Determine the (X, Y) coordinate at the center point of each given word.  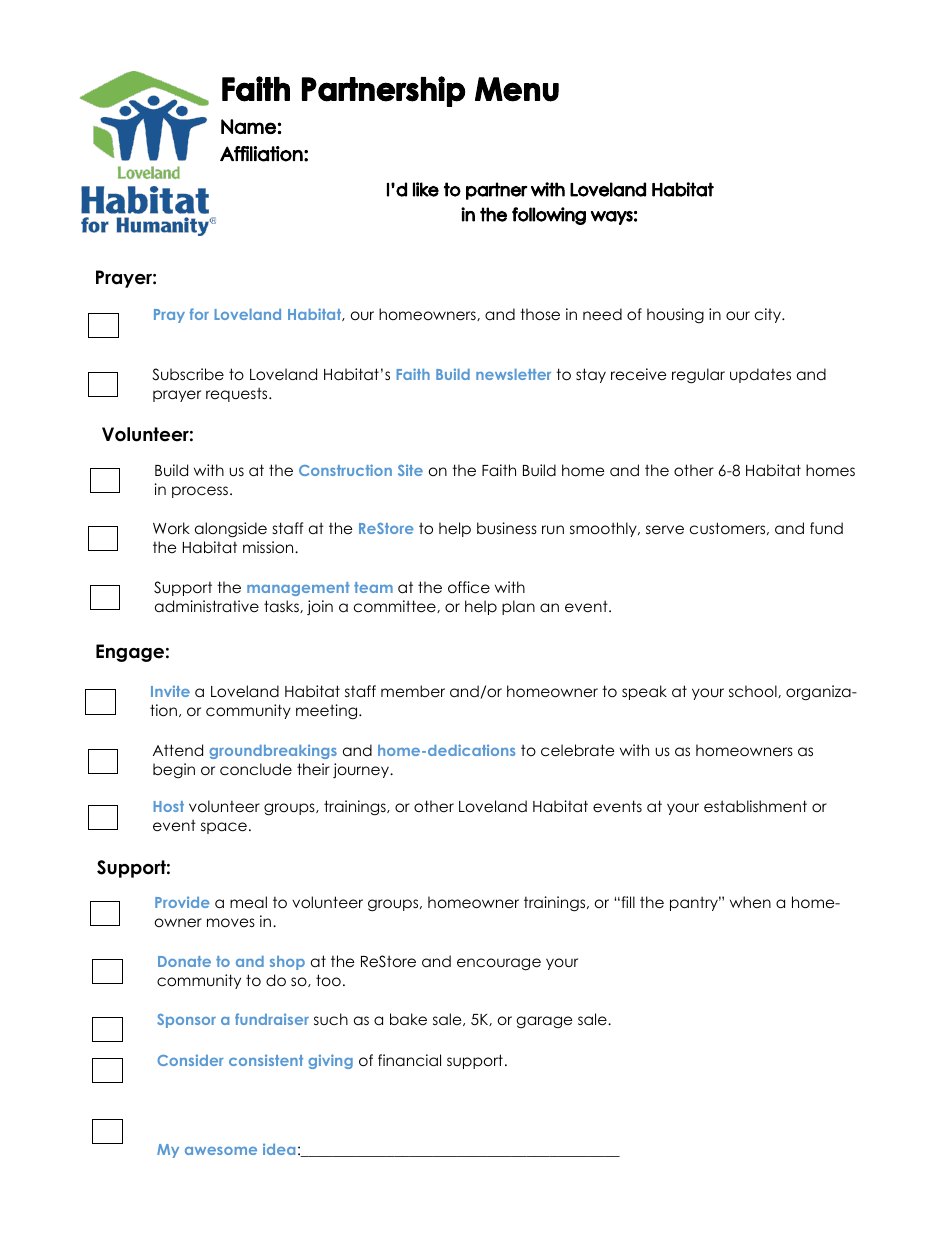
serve (665, 530)
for (199, 314)
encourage (499, 964)
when (750, 902)
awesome (221, 1151)
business (507, 528)
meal (248, 902)
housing (675, 315)
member (413, 691)
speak (644, 692)
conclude (256, 769)
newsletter (513, 374)
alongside (231, 530)
